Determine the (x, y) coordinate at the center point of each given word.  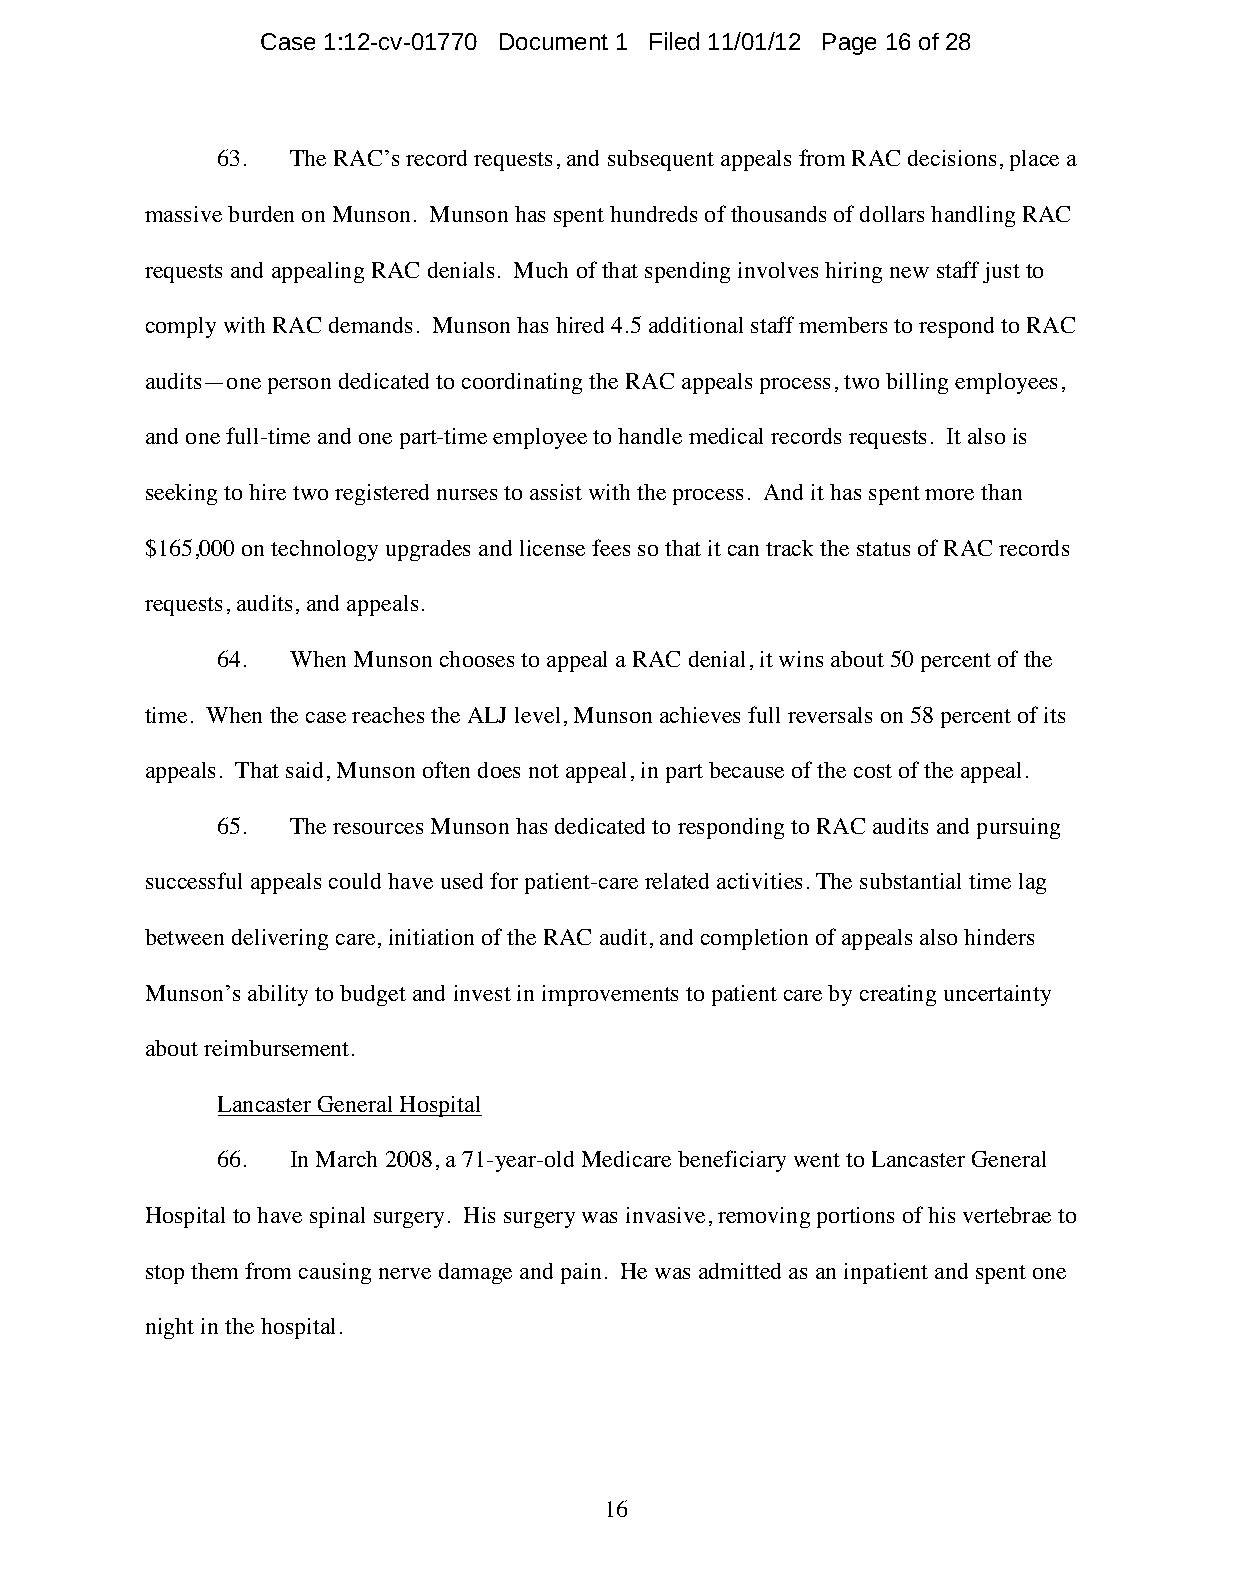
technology (324, 550)
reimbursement (276, 1048)
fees (611, 547)
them (214, 1271)
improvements (610, 995)
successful (194, 880)
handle (650, 436)
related (677, 881)
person (299, 386)
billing (917, 383)
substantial (910, 881)
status (883, 549)
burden (261, 214)
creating (898, 995)
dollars (892, 214)
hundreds (653, 214)
